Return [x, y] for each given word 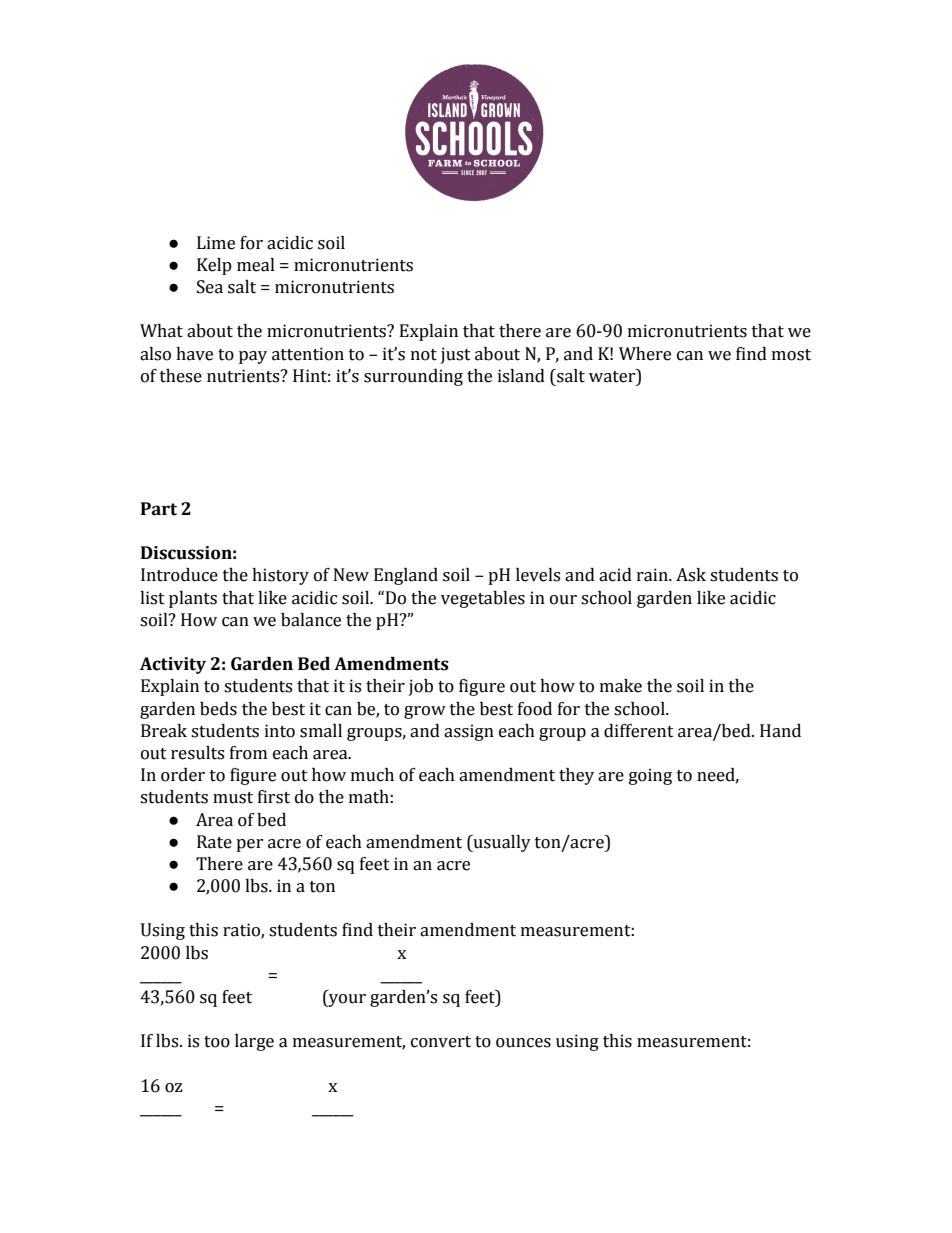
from [248, 753]
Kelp [214, 266]
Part [159, 509]
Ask [691, 575]
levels [538, 575]
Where [645, 354]
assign [469, 732]
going [650, 776]
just [456, 355]
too [217, 1042]
